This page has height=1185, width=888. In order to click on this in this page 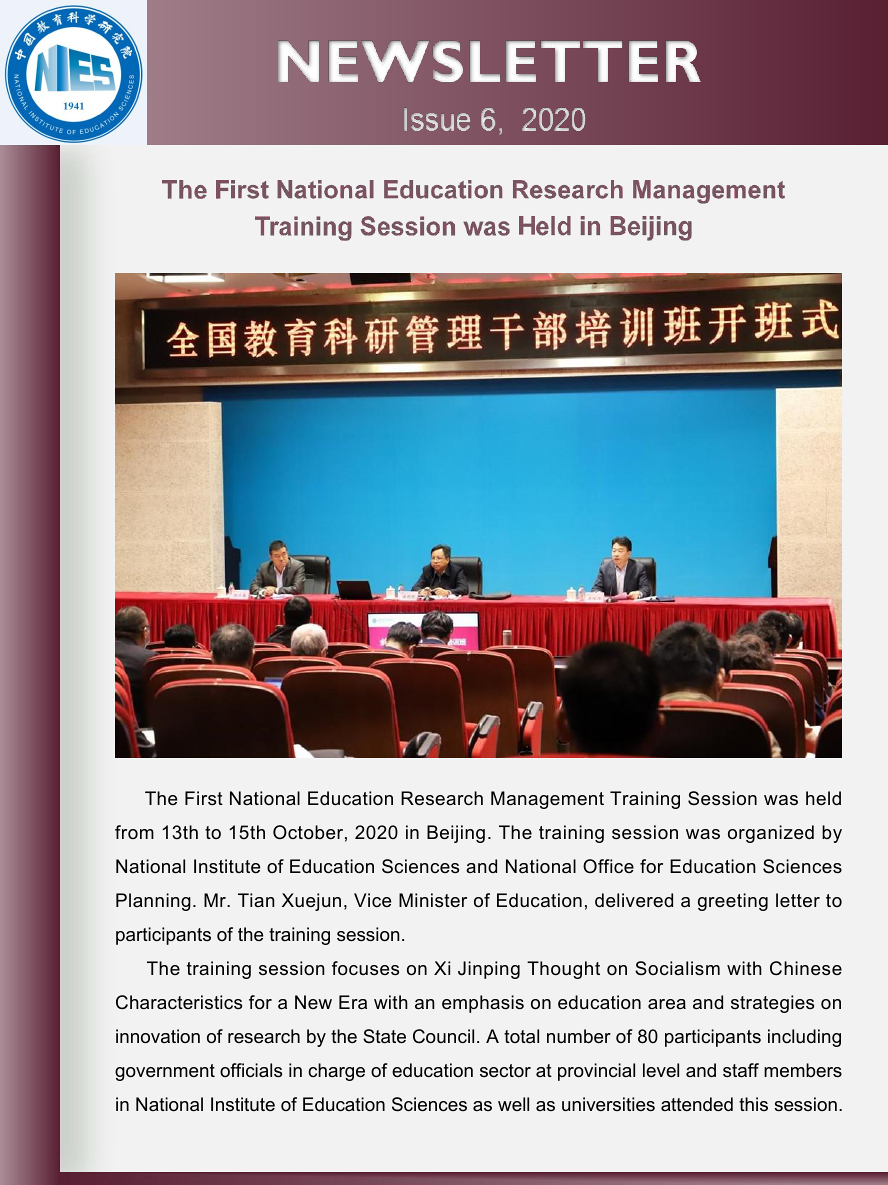, I will do `click(753, 1104)`.
